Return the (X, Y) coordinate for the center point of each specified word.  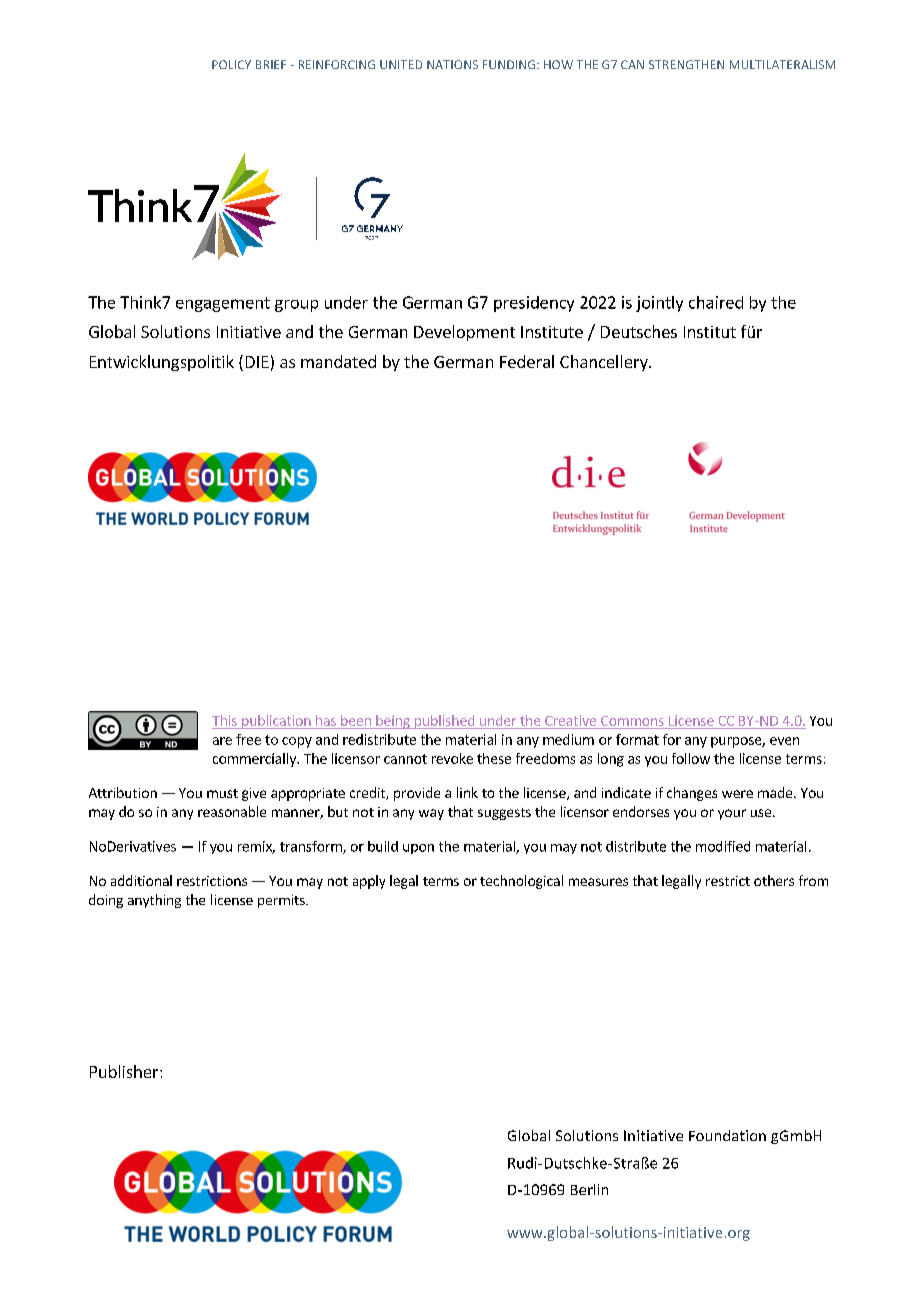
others (774, 880)
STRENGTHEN (686, 64)
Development (464, 333)
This (224, 720)
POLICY (231, 64)
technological (521, 882)
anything (154, 901)
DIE (257, 362)
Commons (632, 721)
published (444, 722)
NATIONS (452, 64)
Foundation (727, 1135)
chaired (716, 302)
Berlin (589, 1189)
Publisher (125, 1071)
